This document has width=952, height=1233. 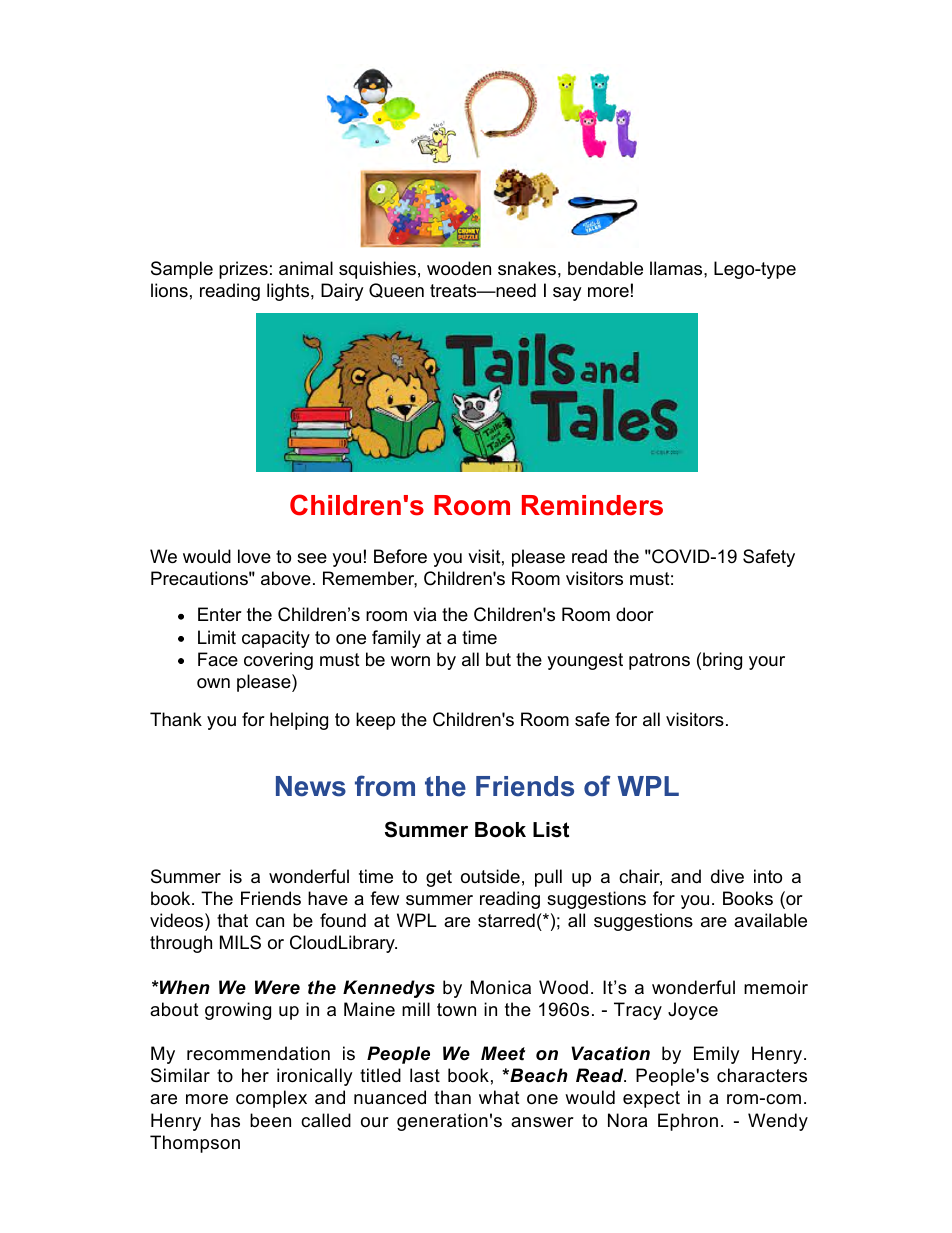 I want to click on love, so click(x=254, y=556).
